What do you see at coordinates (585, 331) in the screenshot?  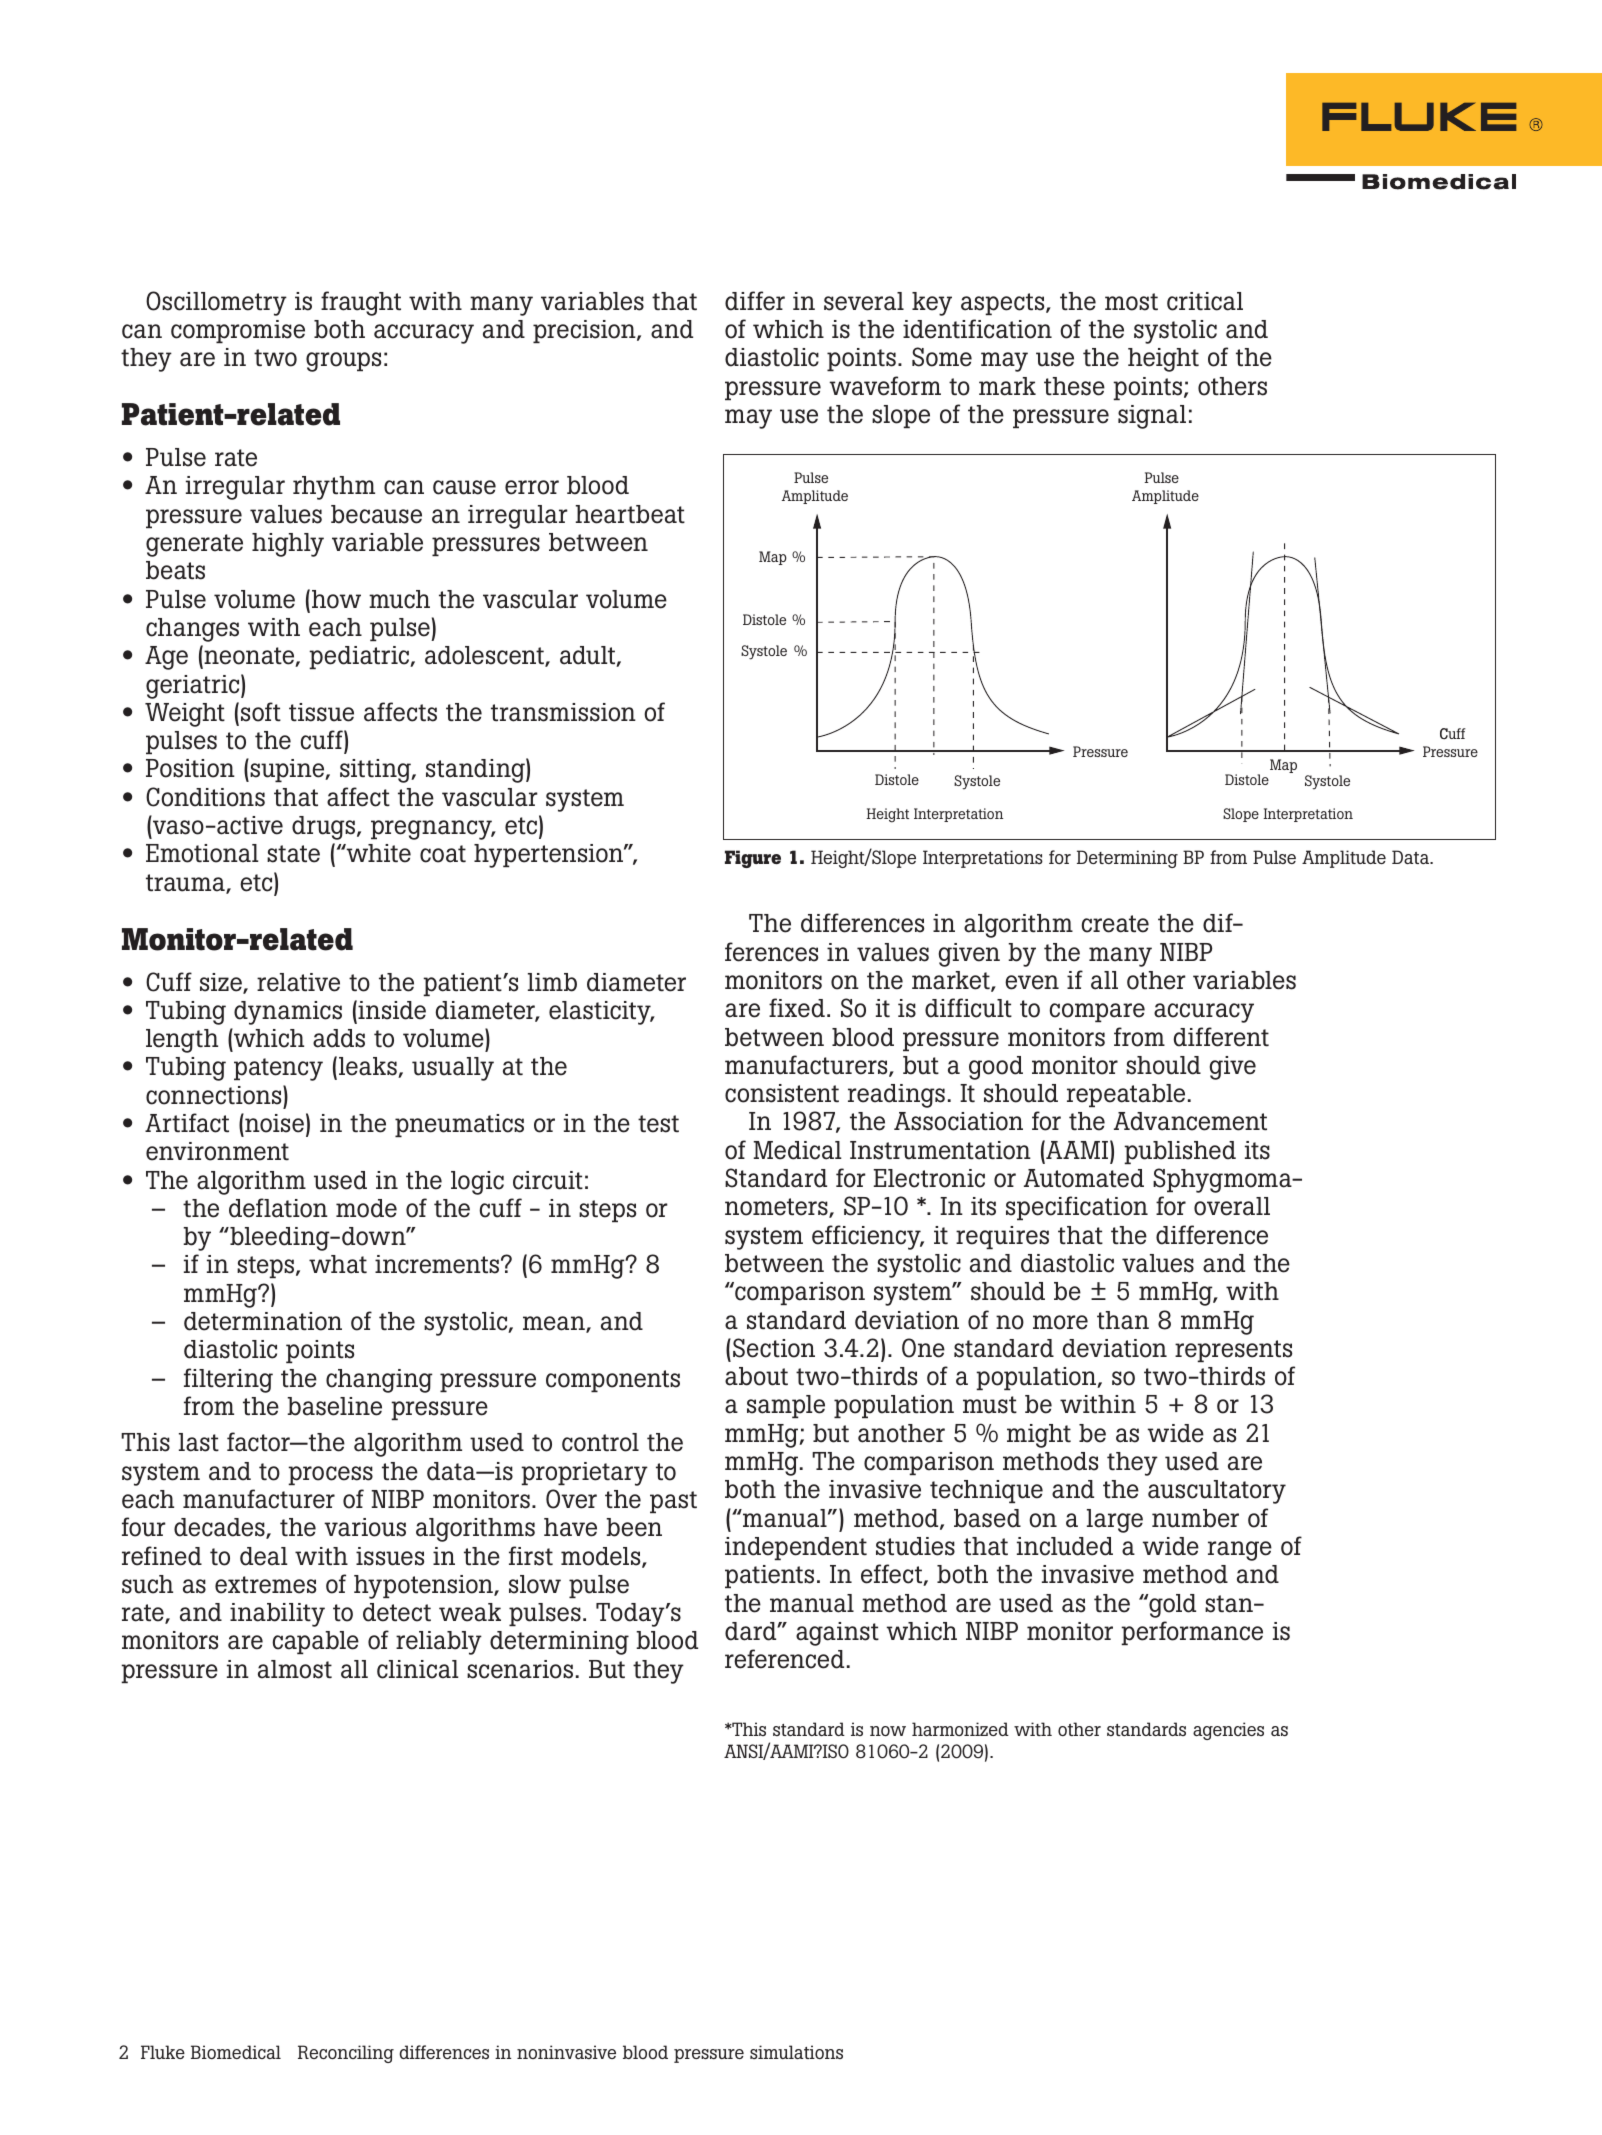 I see `precision` at bounding box center [585, 331].
